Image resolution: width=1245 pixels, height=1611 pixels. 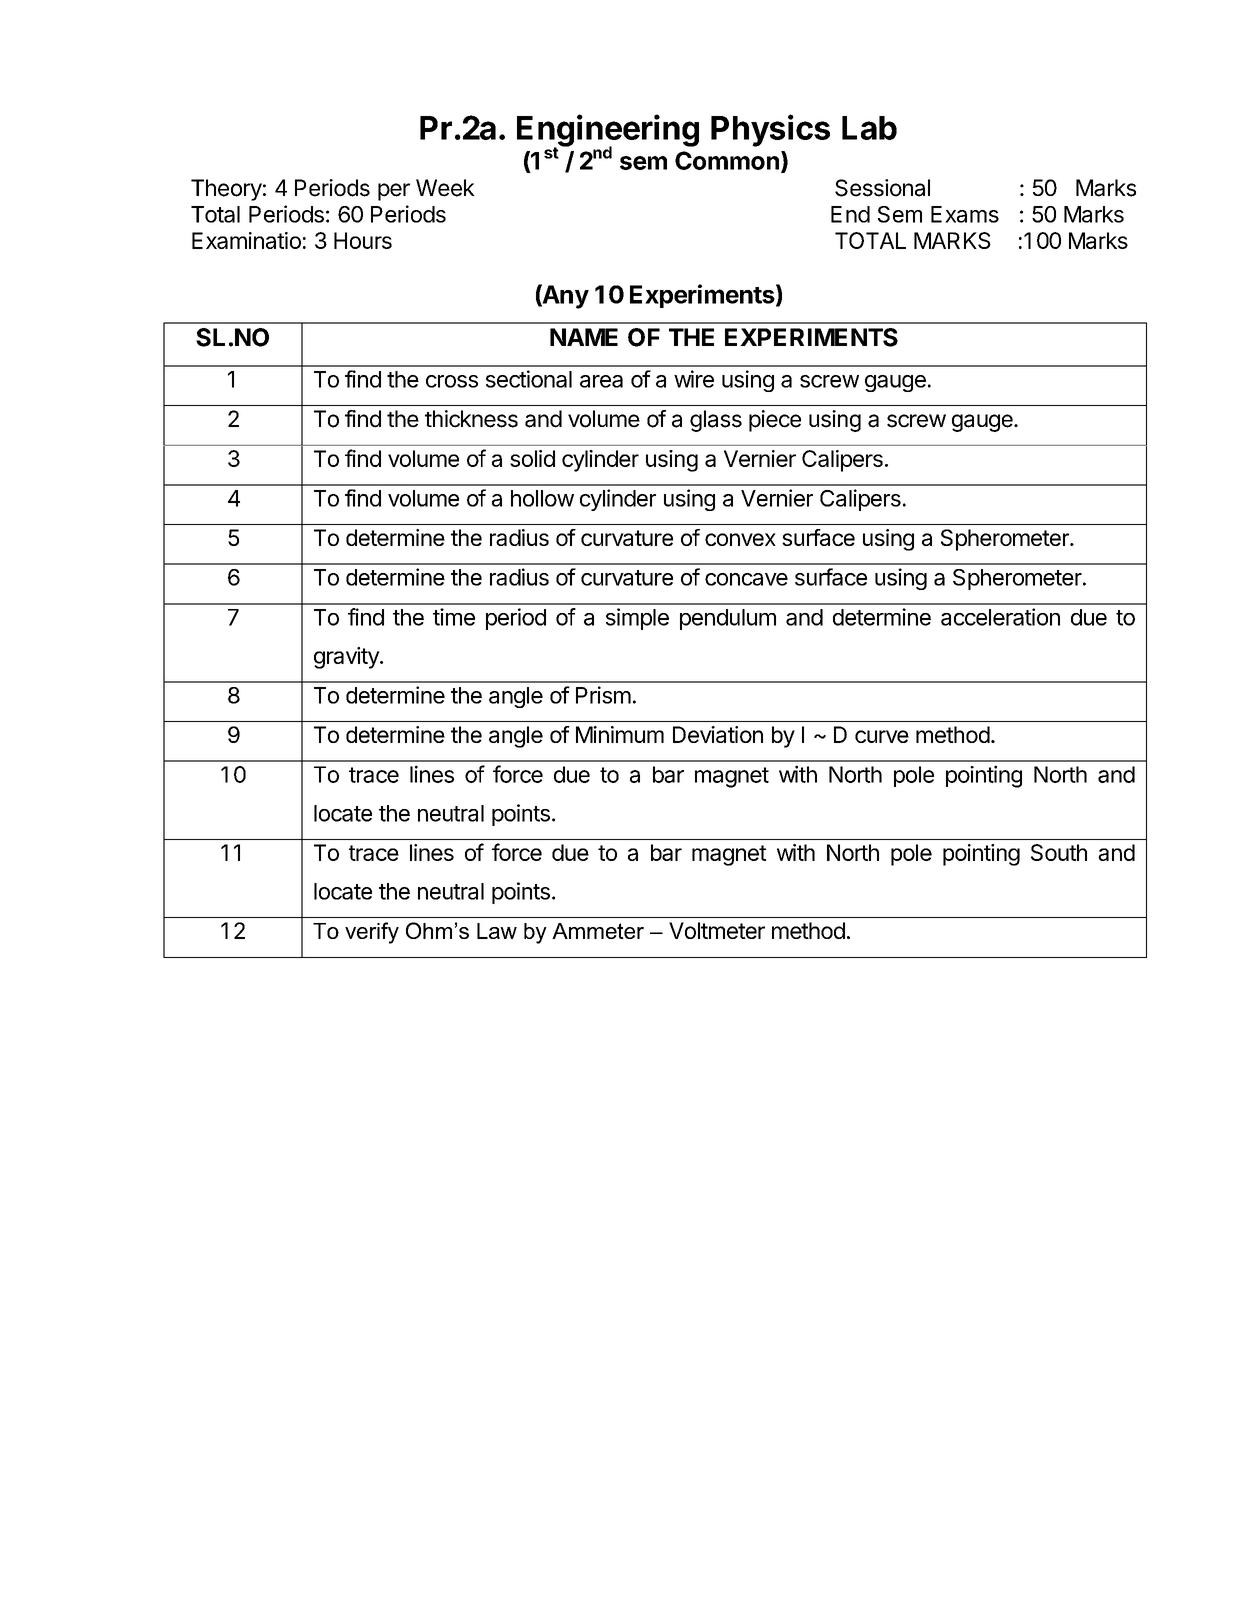 What do you see at coordinates (775, 421) in the image?
I see `piece` at bounding box center [775, 421].
